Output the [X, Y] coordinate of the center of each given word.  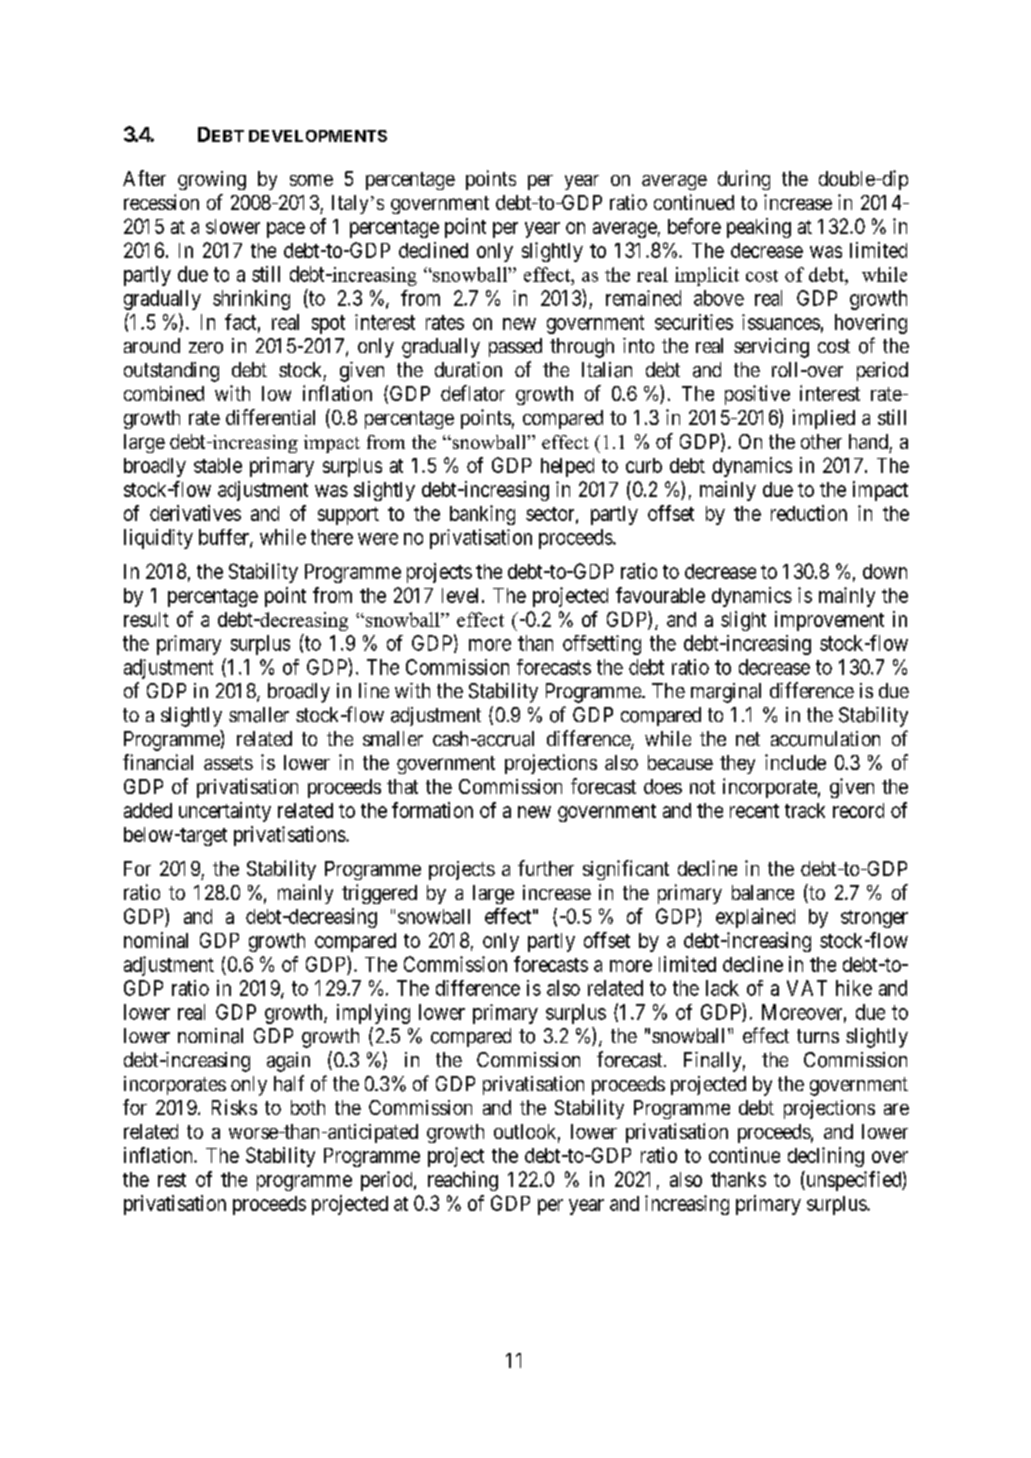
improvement [829, 621]
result [146, 619]
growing [212, 180]
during [744, 180]
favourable [660, 595]
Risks [234, 1107]
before [694, 226]
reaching [463, 1181]
